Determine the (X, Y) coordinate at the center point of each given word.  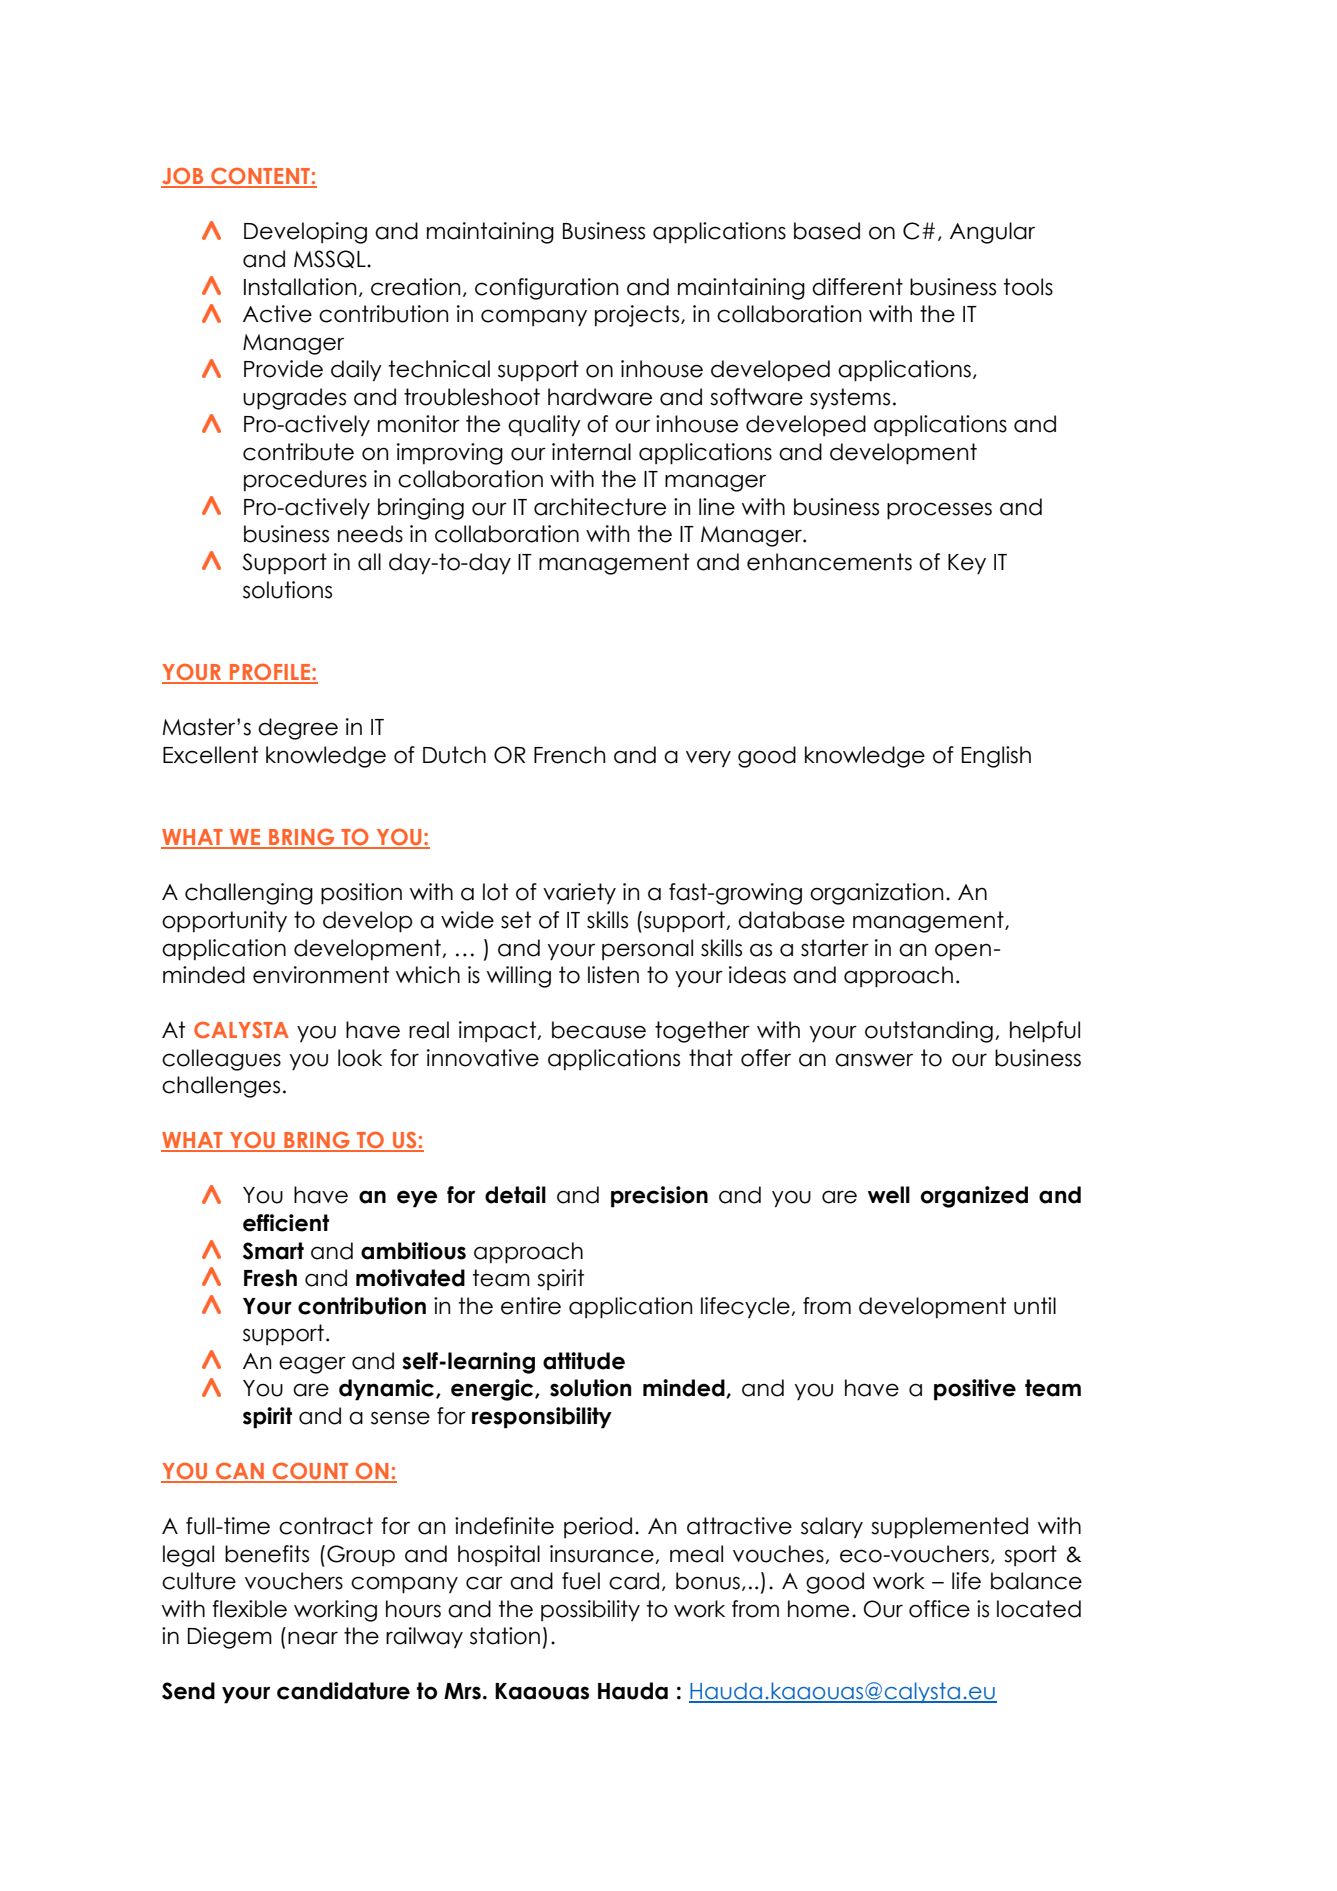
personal (647, 949)
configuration (546, 289)
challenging (249, 894)
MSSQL (331, 259)
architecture (600, 507)
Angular (992, 233)
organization (876, 894)
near (313, 1638)
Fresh (270, 1278)
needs (370, 534)
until (1035, 1306)
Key (967, 564)
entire (531, 1306)
